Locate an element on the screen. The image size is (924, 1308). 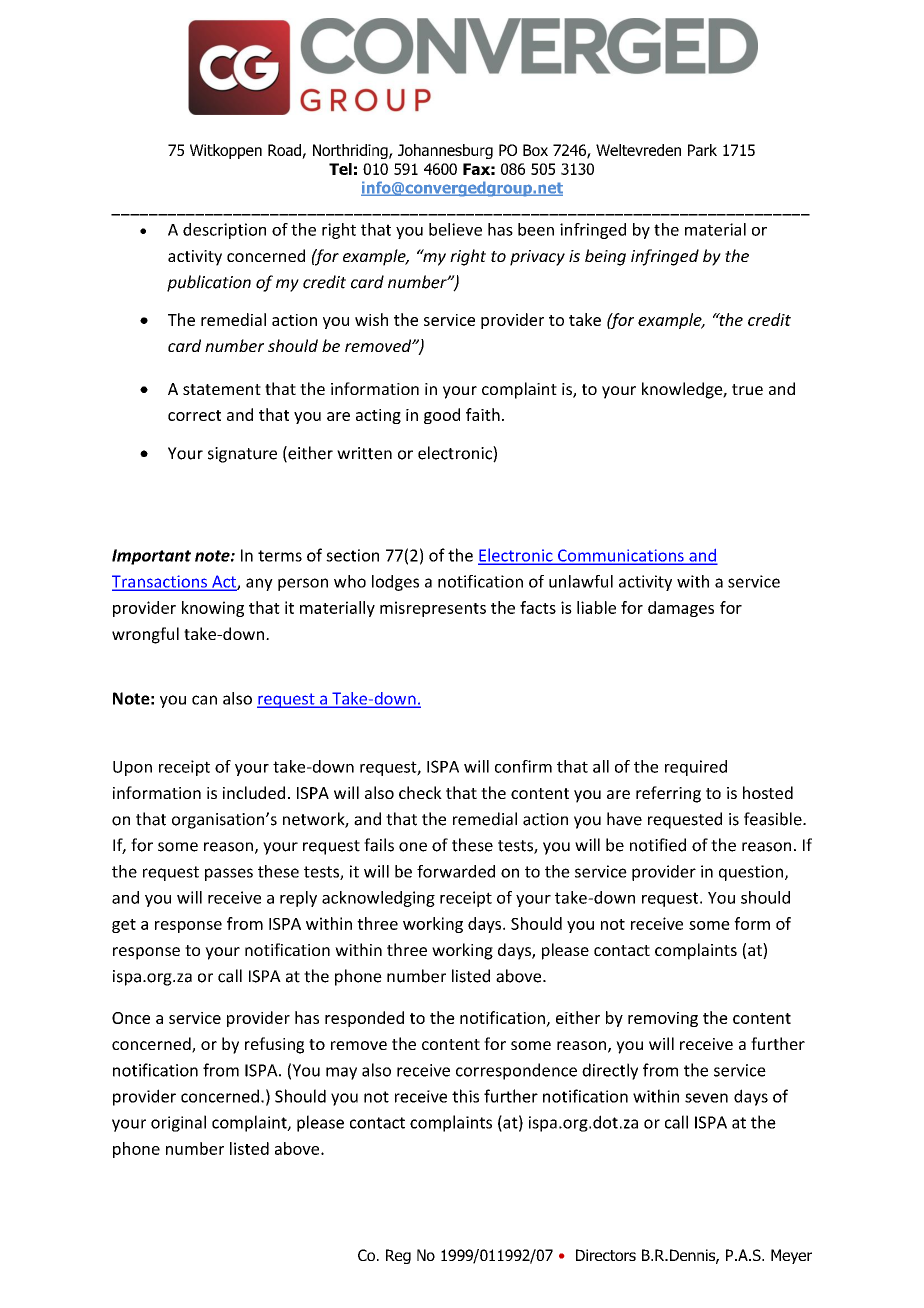
description is located at coordinates (224, 231).
